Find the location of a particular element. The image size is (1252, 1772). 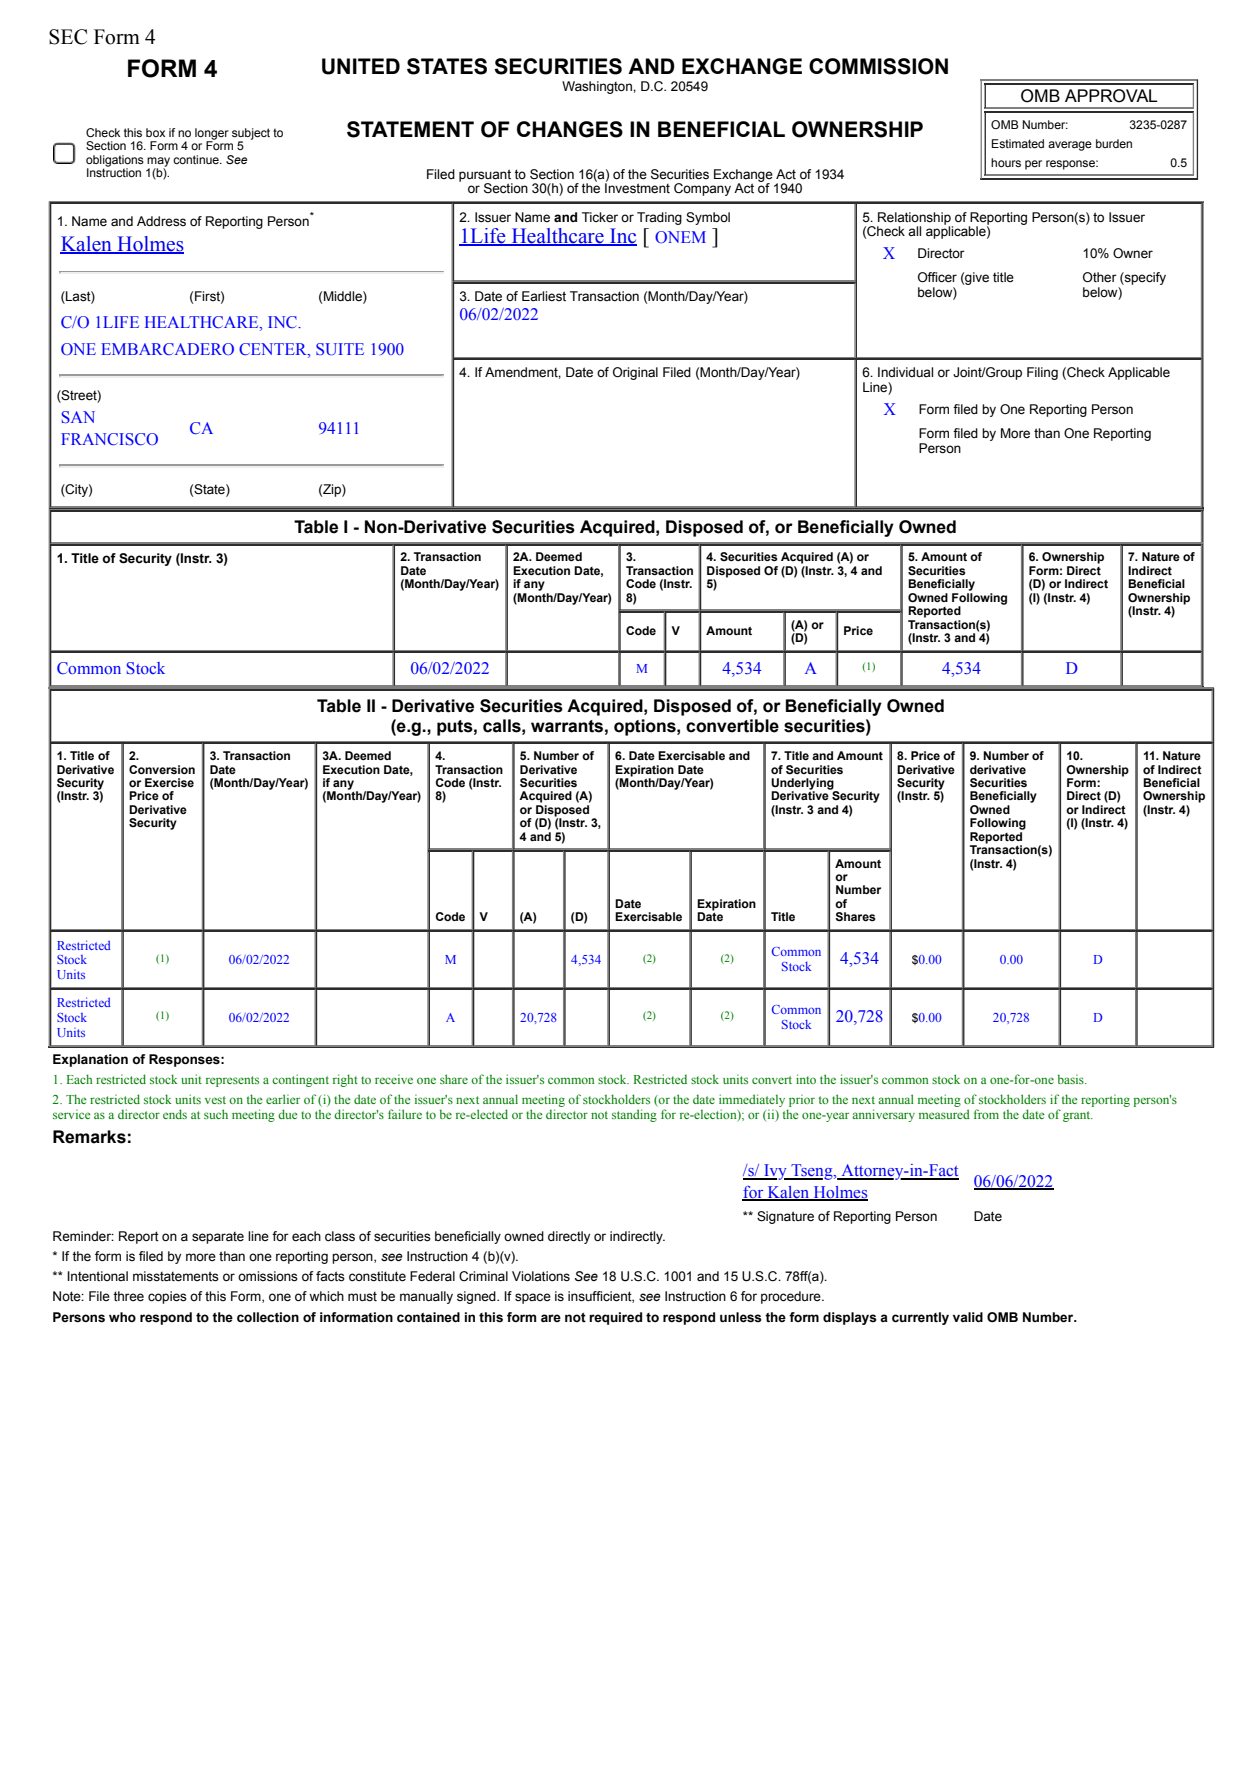

copies is located at coordinates (167, 1297).
